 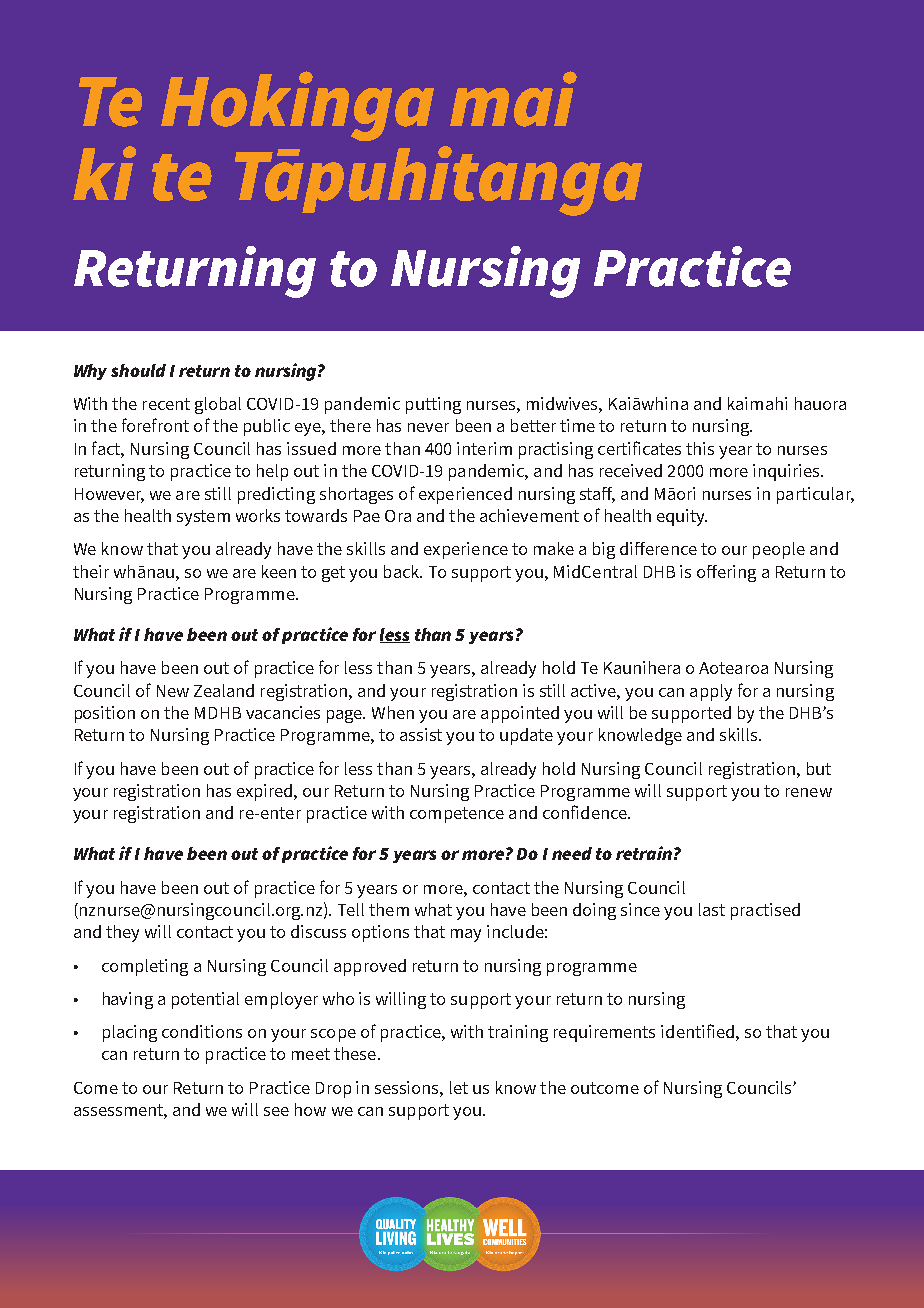 What do you see at coordinates (457, 815) in the document?
I see `competence` at bounding box center [457, 815].
